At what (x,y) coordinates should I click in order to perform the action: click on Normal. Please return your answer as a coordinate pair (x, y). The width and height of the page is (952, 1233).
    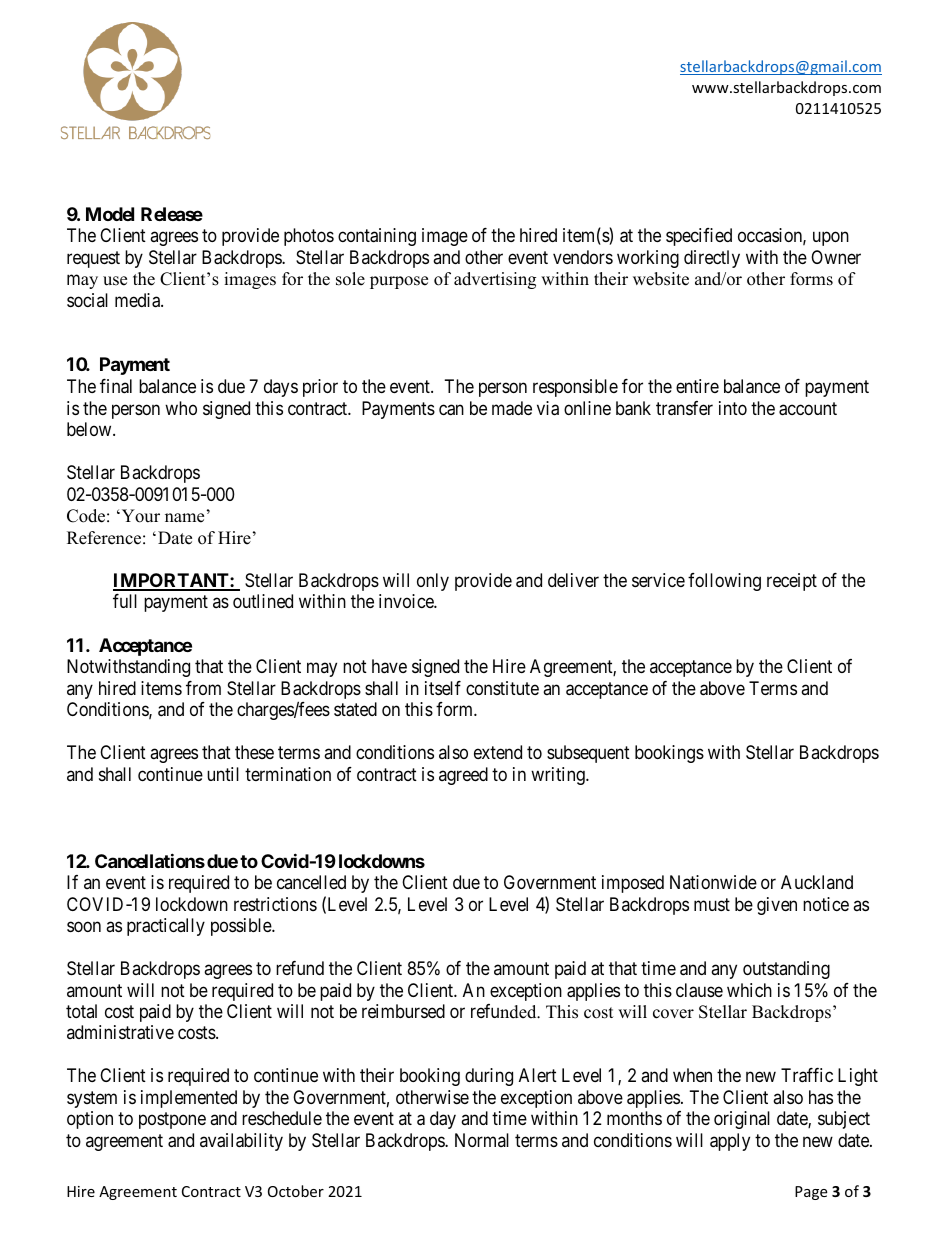
    Looking at the image, I should click on (482, 1140).
